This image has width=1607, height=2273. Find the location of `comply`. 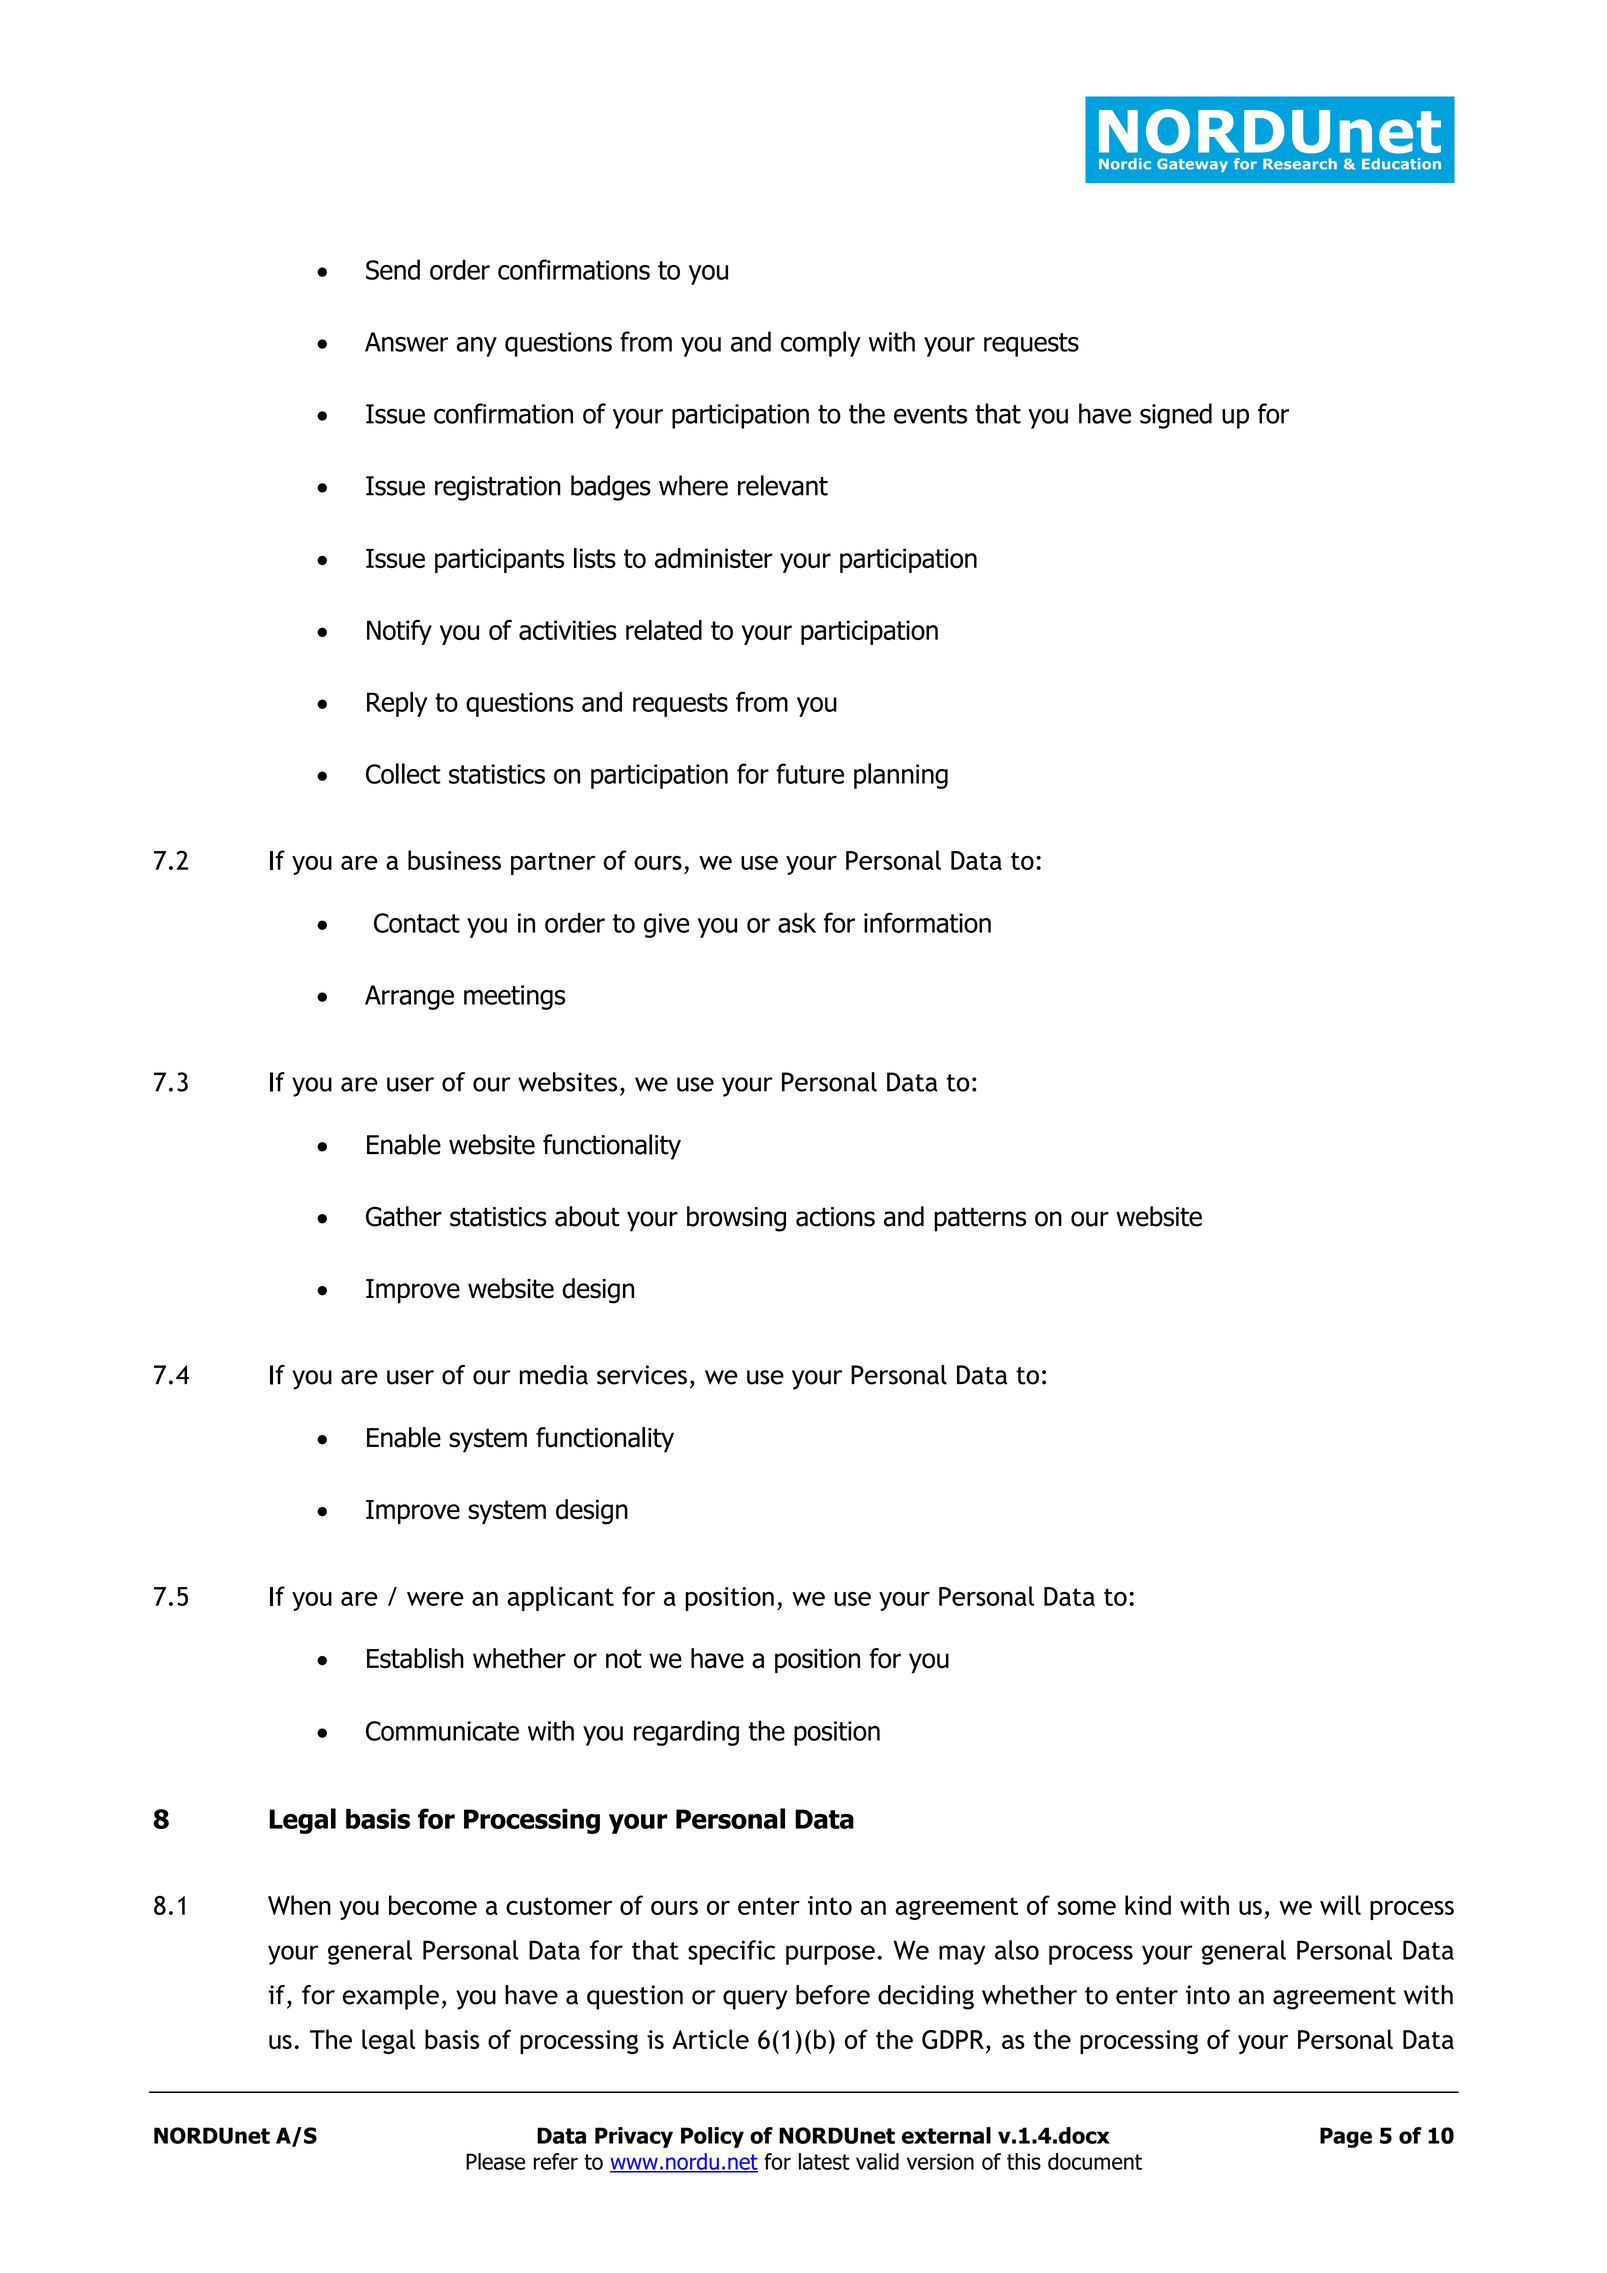

comply is located at coordinates (821, 344).
